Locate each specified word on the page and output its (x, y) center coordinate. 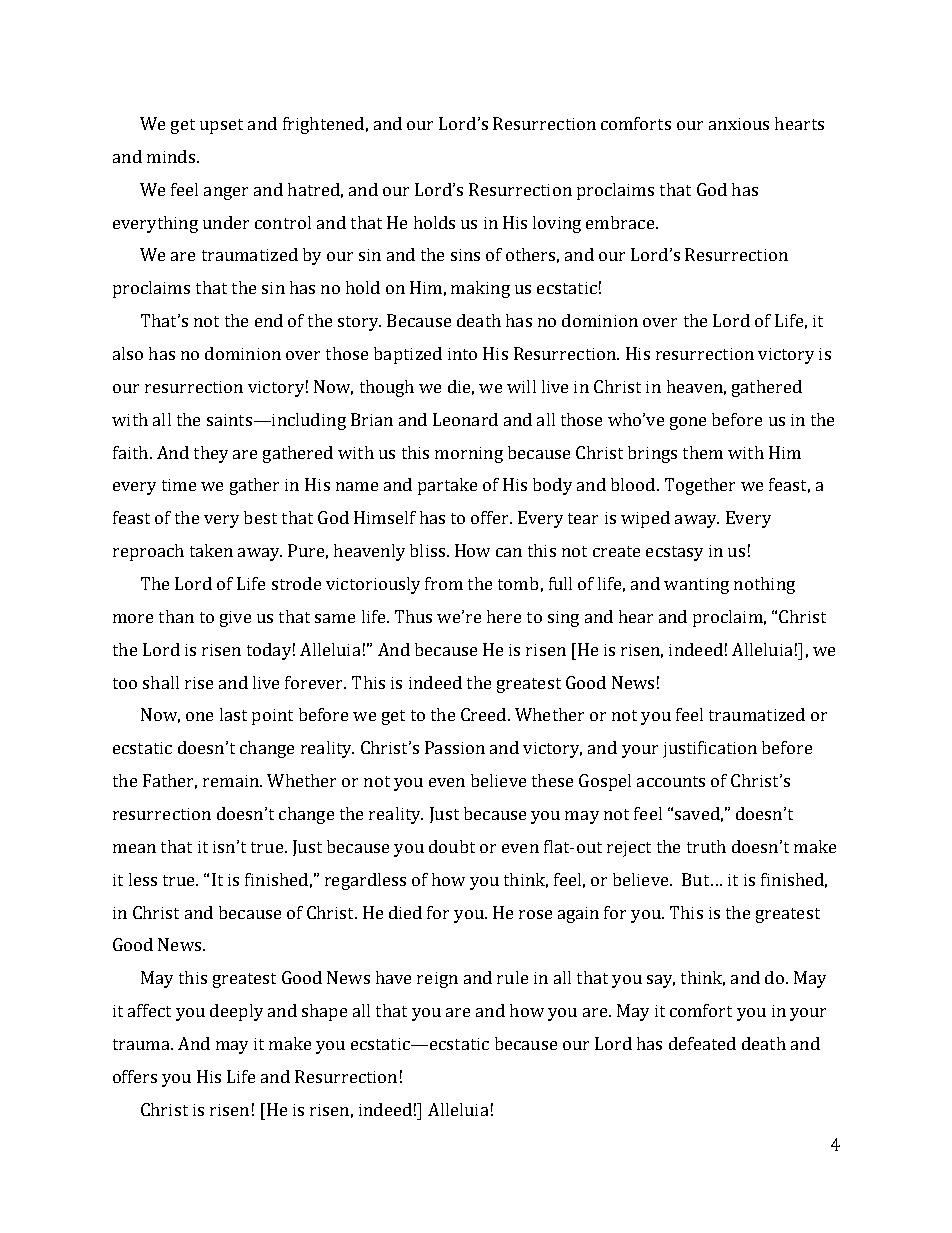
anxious (739, 124)
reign (437, 980)
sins (465, 255)
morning (469, 455)
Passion (455, 747)
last (233, 714)
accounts (671, 781)
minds (171, 156)
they (211, 454)
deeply (236, 1012)
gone (688, 423)
